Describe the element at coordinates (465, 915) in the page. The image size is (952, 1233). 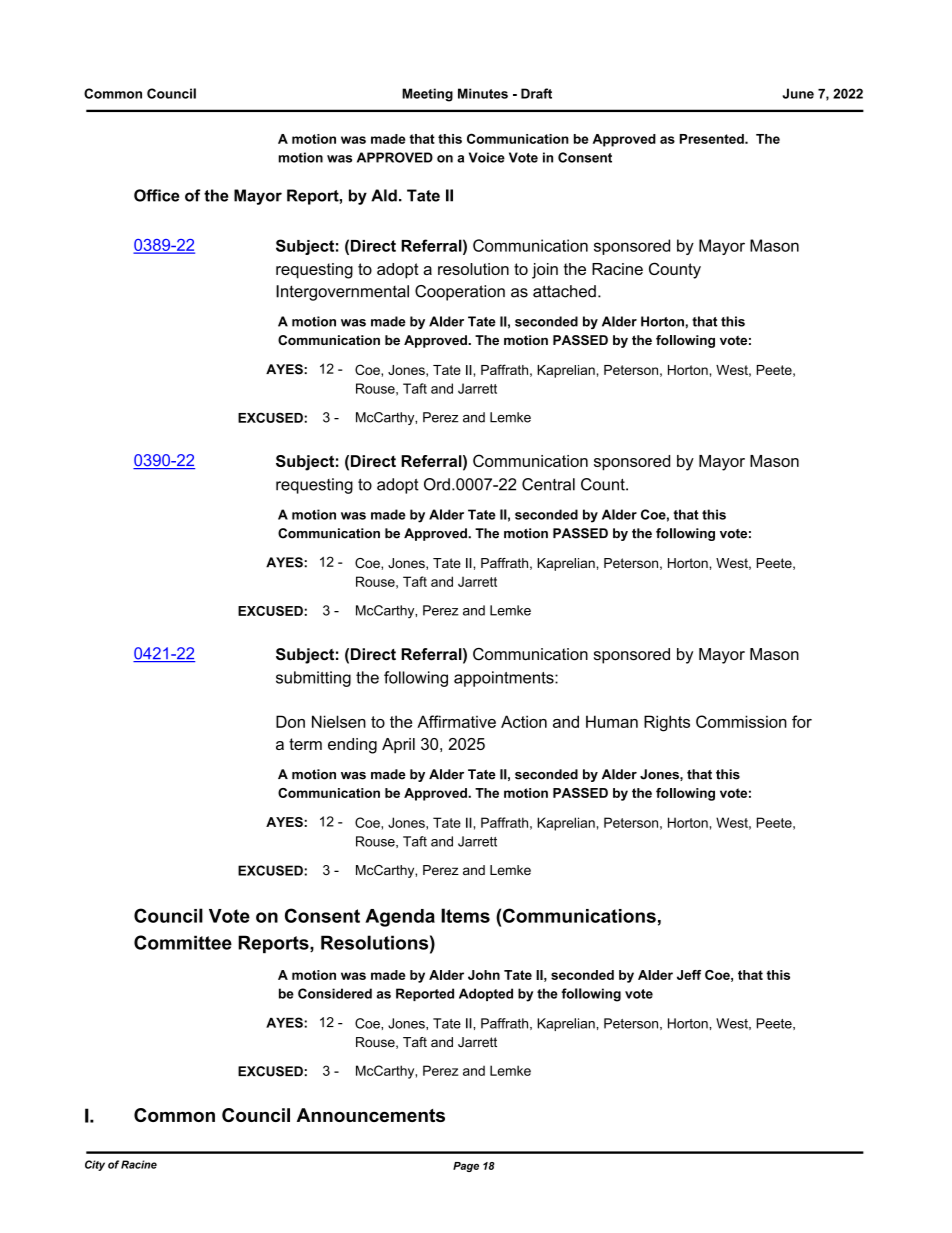
I see `Items` at that location.
